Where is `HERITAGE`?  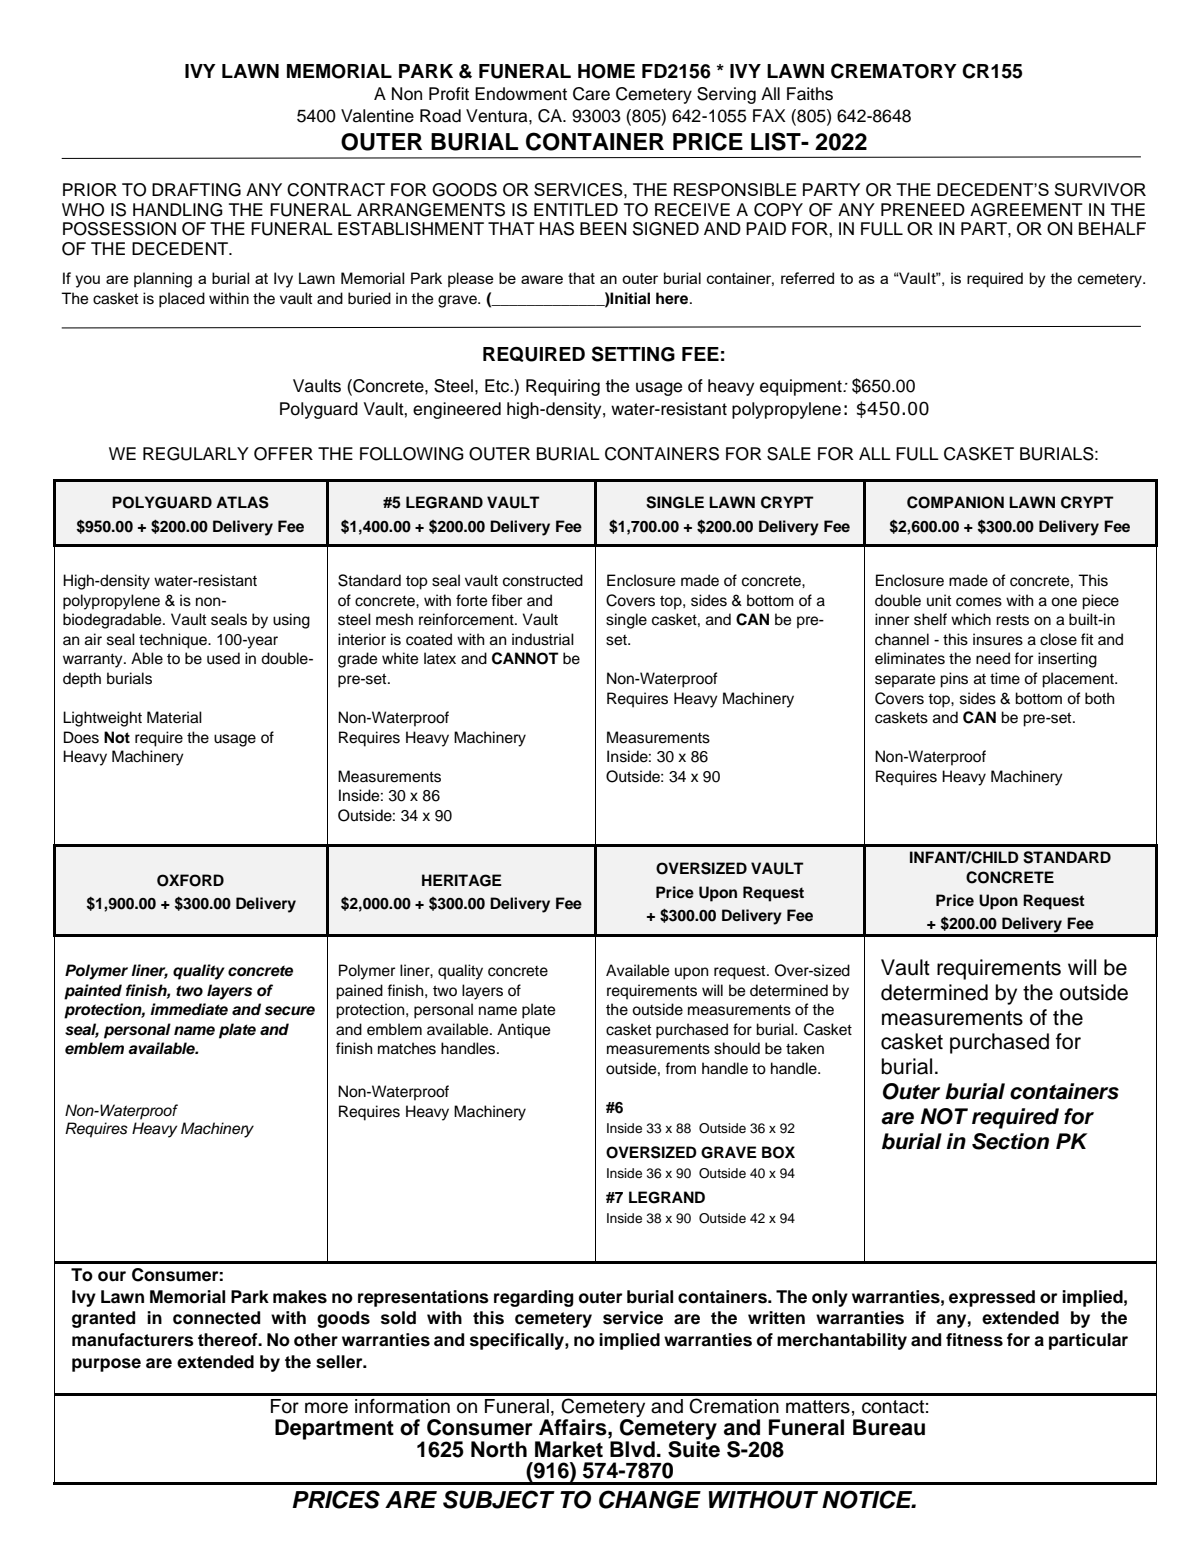 HERITAGE is located at coordinates (462, 880).
